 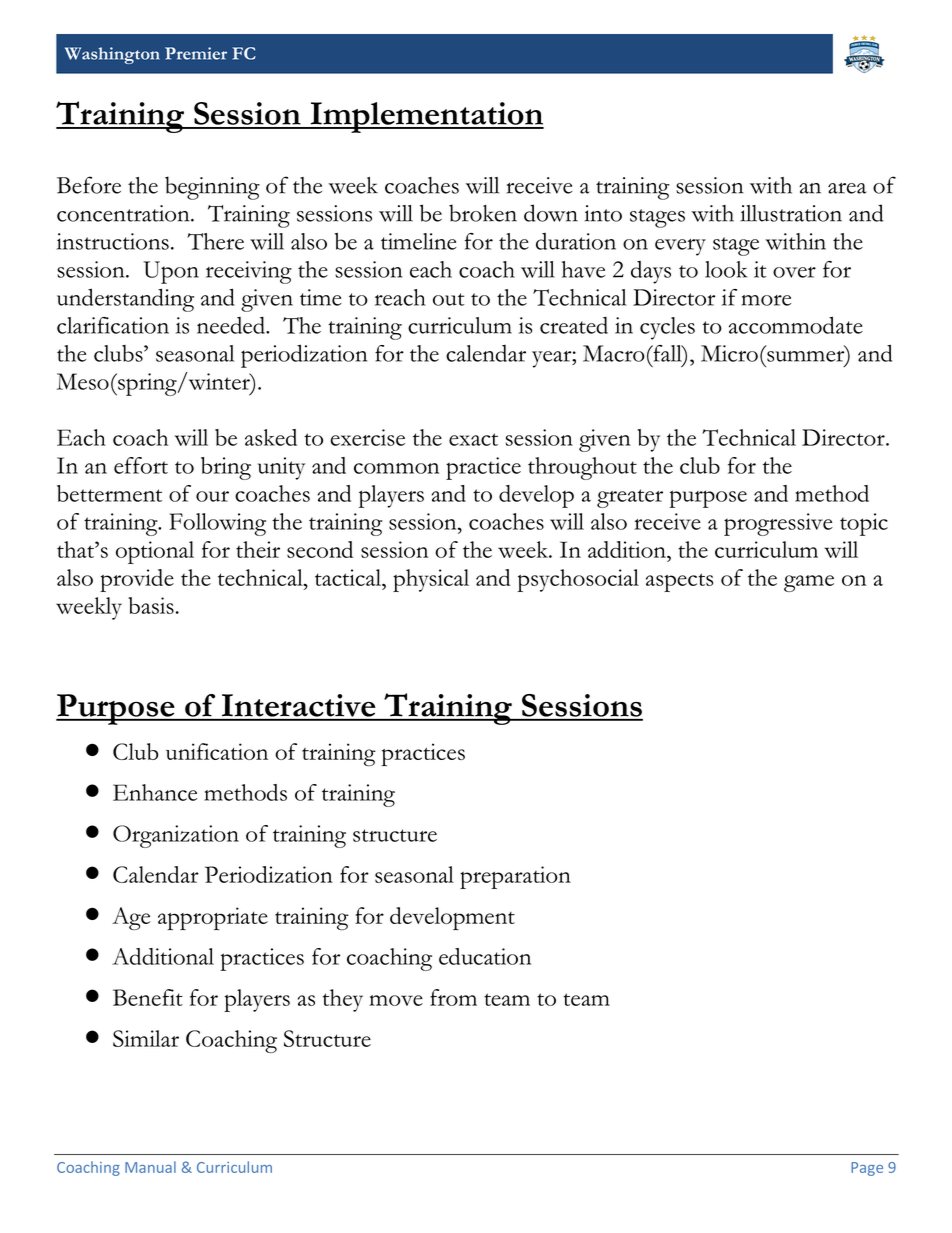 I want to click on Organization, so click(x=176, y=836).
